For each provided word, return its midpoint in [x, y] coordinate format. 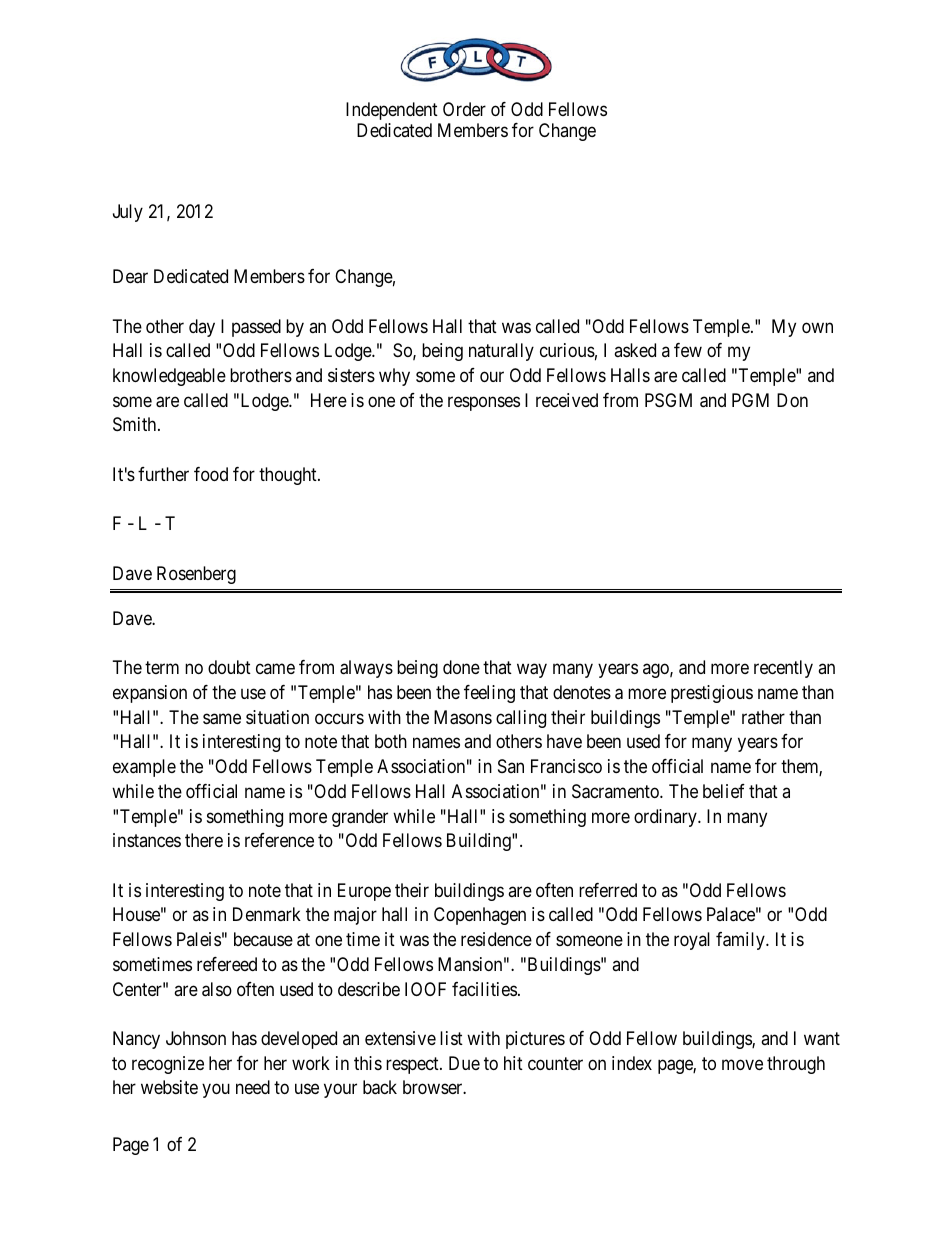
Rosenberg [196, 575]
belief [724, 791]
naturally [501, 352]
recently [783, 669]
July [128, 213]
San [511, 766]
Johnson [196, 1038]
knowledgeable [169, 377]
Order [464, 109]
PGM [750, 400]
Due [464, 1063]
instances [147, 840]
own [817, 327]
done [461, 667]
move [742, 1064]
